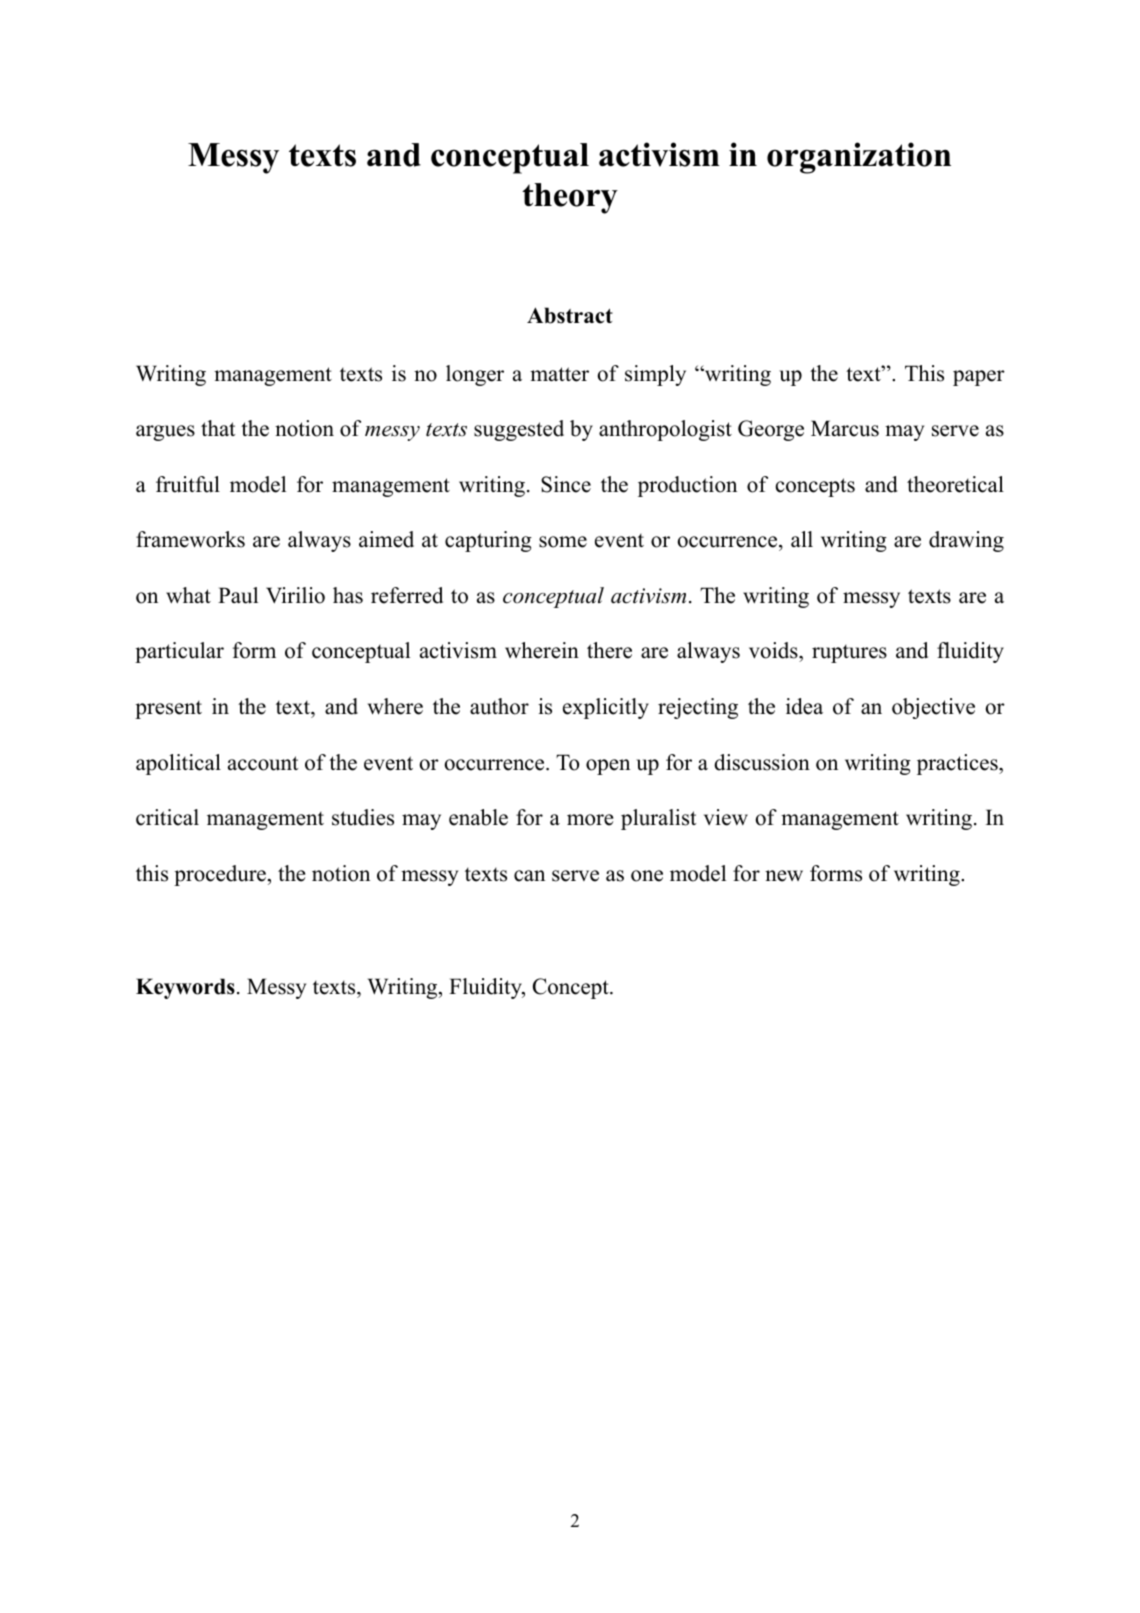  What do you see at coordinates (845, 428) in the page?
I see `Marcus` at bounding box center [845, 428].
